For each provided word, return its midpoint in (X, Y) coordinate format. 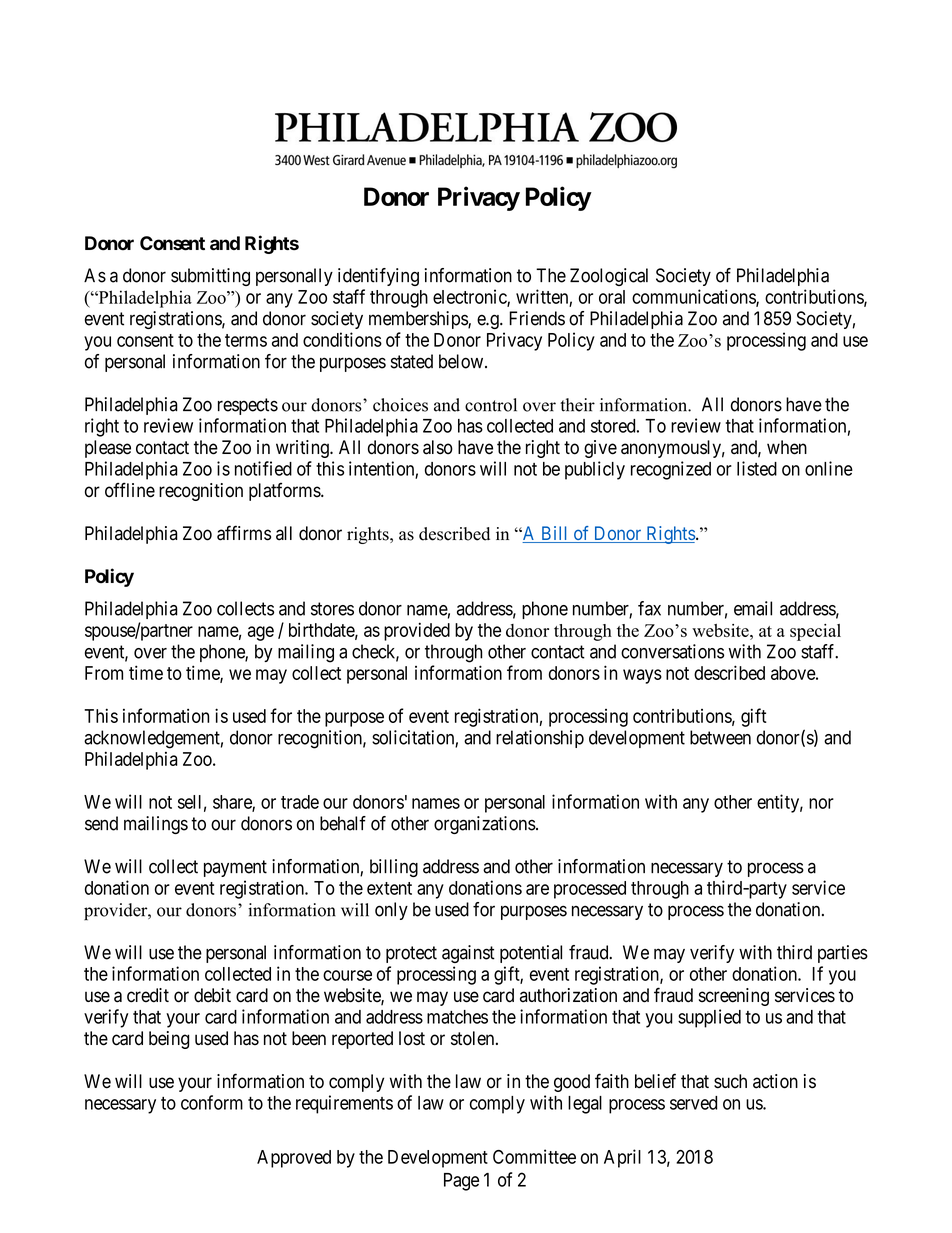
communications (694, 297)
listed (757, 468)
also (438, 447)
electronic (470, 297)
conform (212, 1102)
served (693, 1103)
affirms (244, 533)
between (720, 737)
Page (461, 1182)
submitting (210, 277)
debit (212, 995)
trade (300, 802)
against (468, 954)
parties (843, 954)
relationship (540, 739)
